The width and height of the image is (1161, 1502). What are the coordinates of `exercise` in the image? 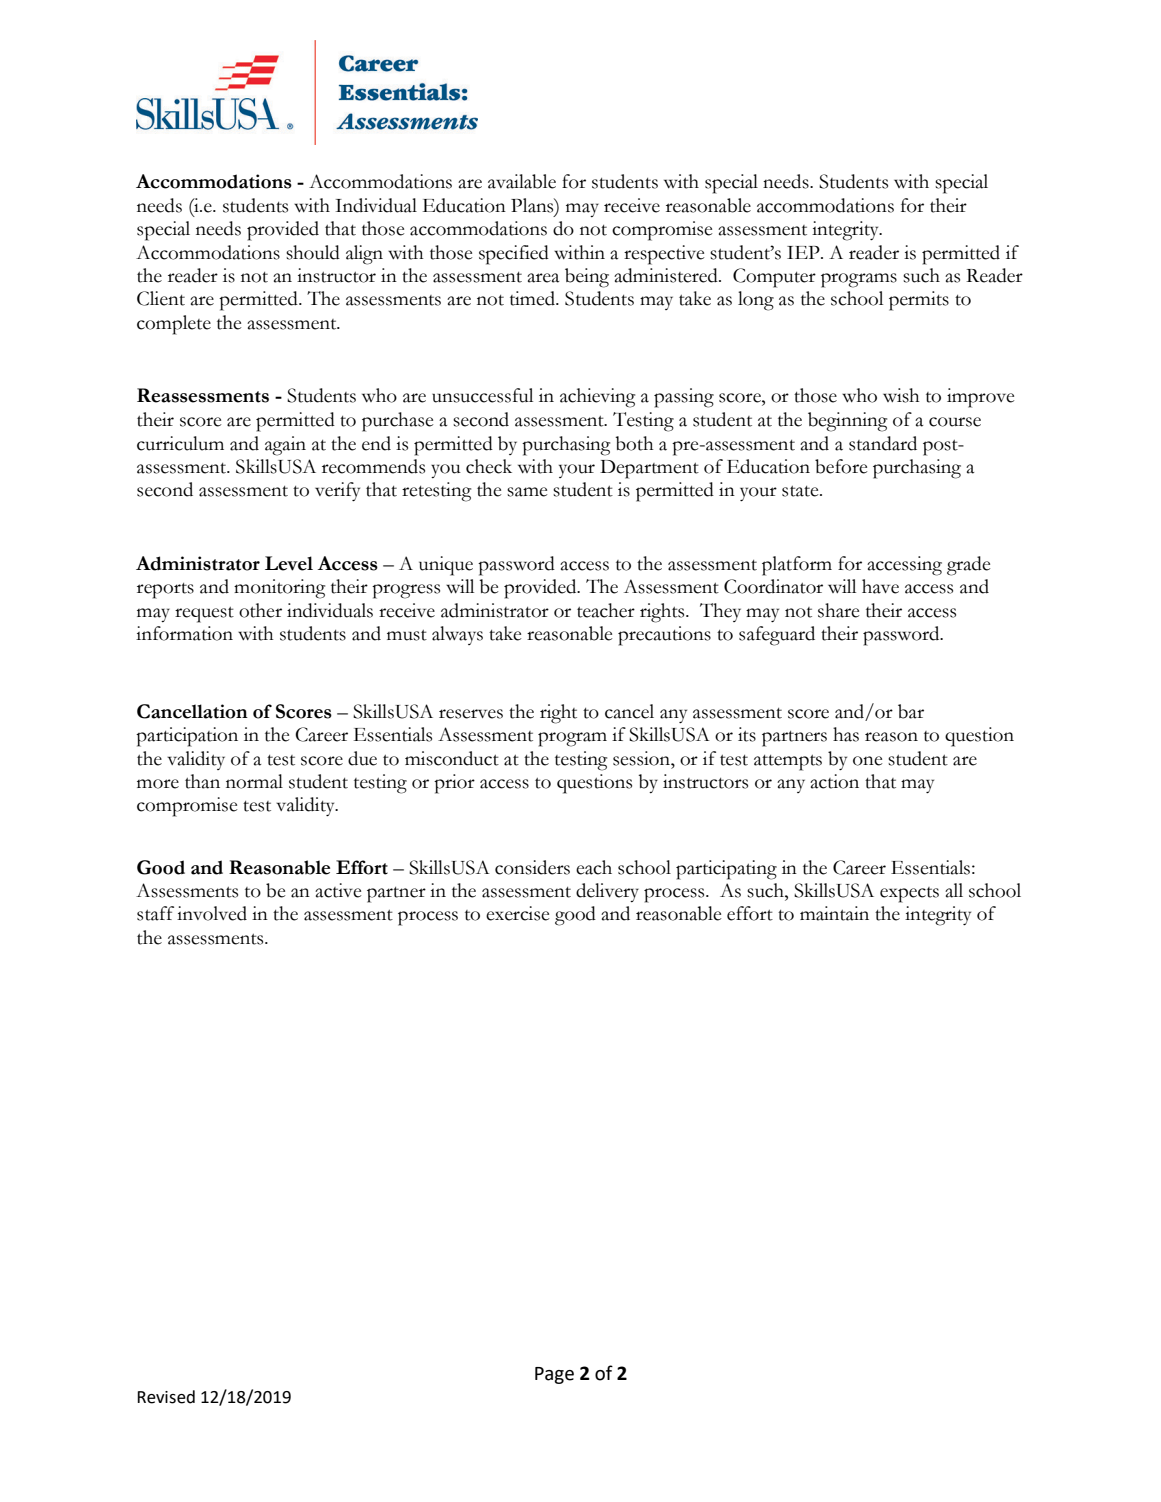 It's located at (517, 913).
